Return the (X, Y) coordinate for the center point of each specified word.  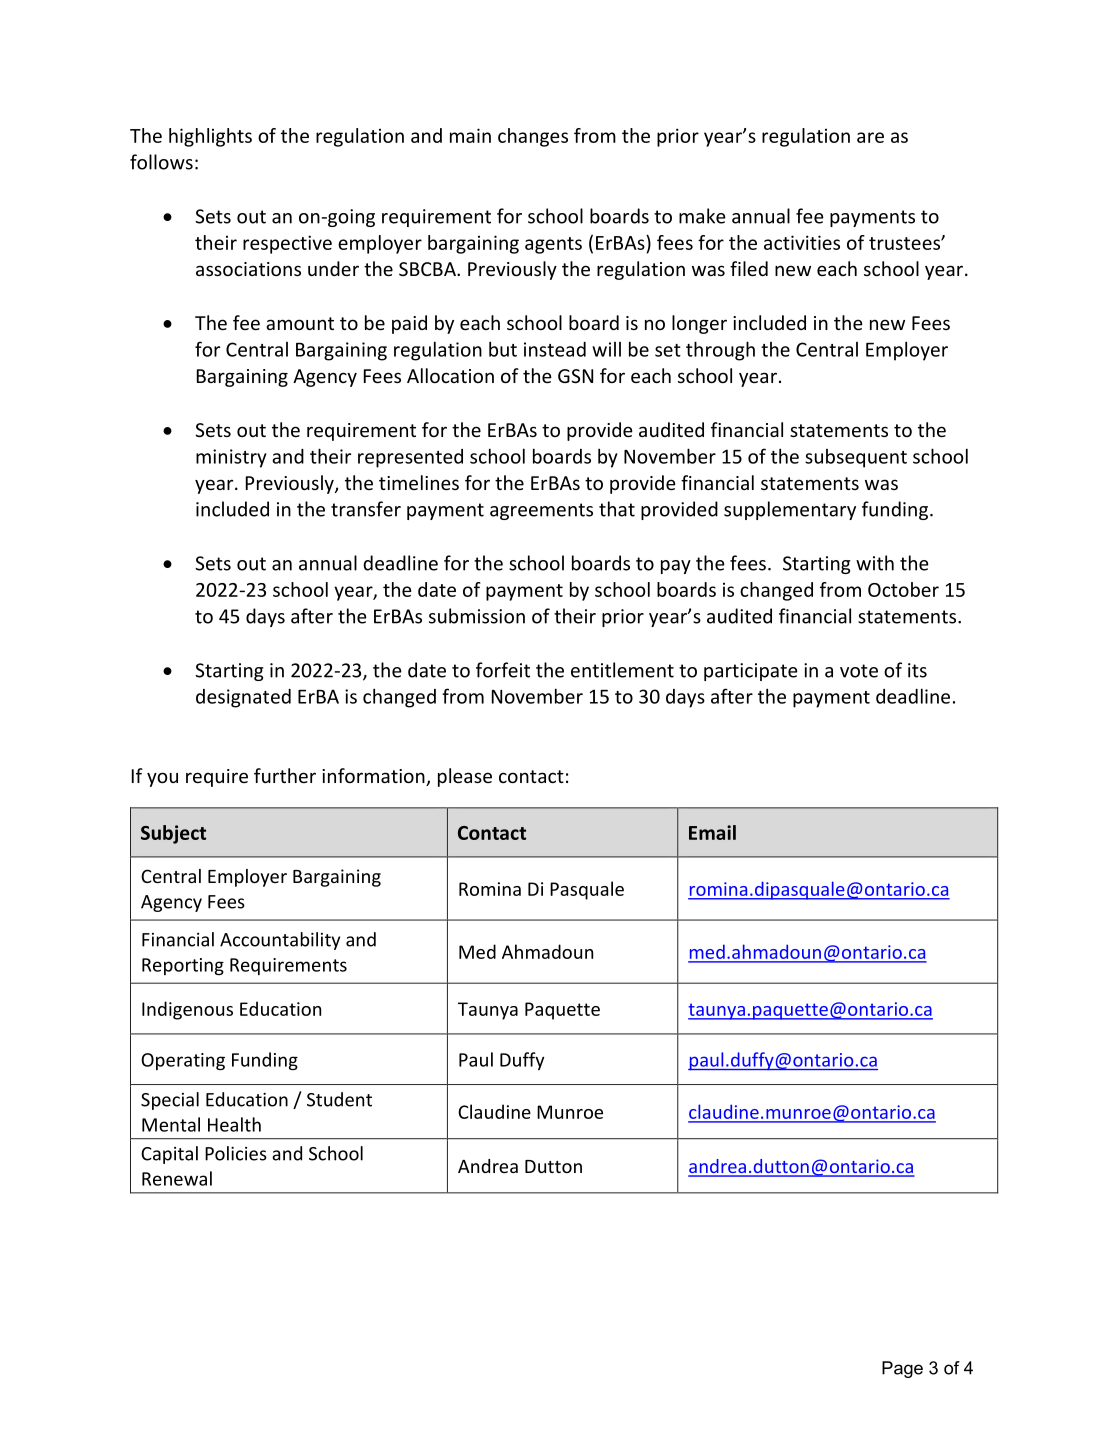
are (870, 137)
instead (555, 349)
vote (859, 671)
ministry (231, 458)
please (465, 777)
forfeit (503, 670)
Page (902, 1369)
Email (712, 832)
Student (339, 1099)
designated (243, 698)
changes (533, 137)
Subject (173, 834)
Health (234, 1124)
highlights (210, 137)
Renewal (177, 1178)
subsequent (856, 458)
